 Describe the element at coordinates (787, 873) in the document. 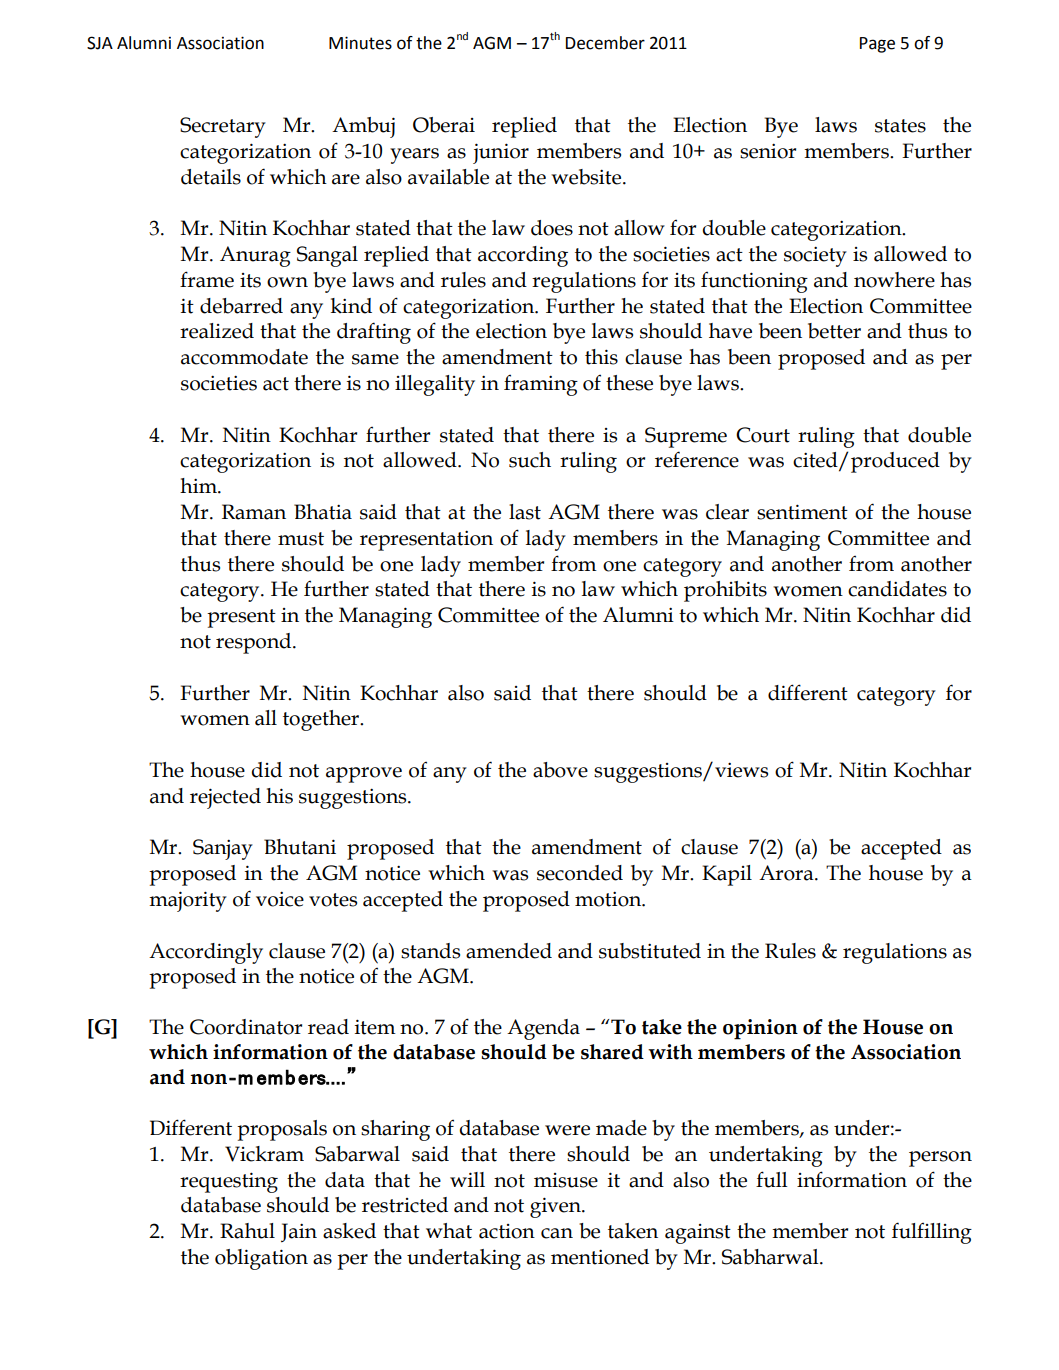

I see `Arora` at that location.
